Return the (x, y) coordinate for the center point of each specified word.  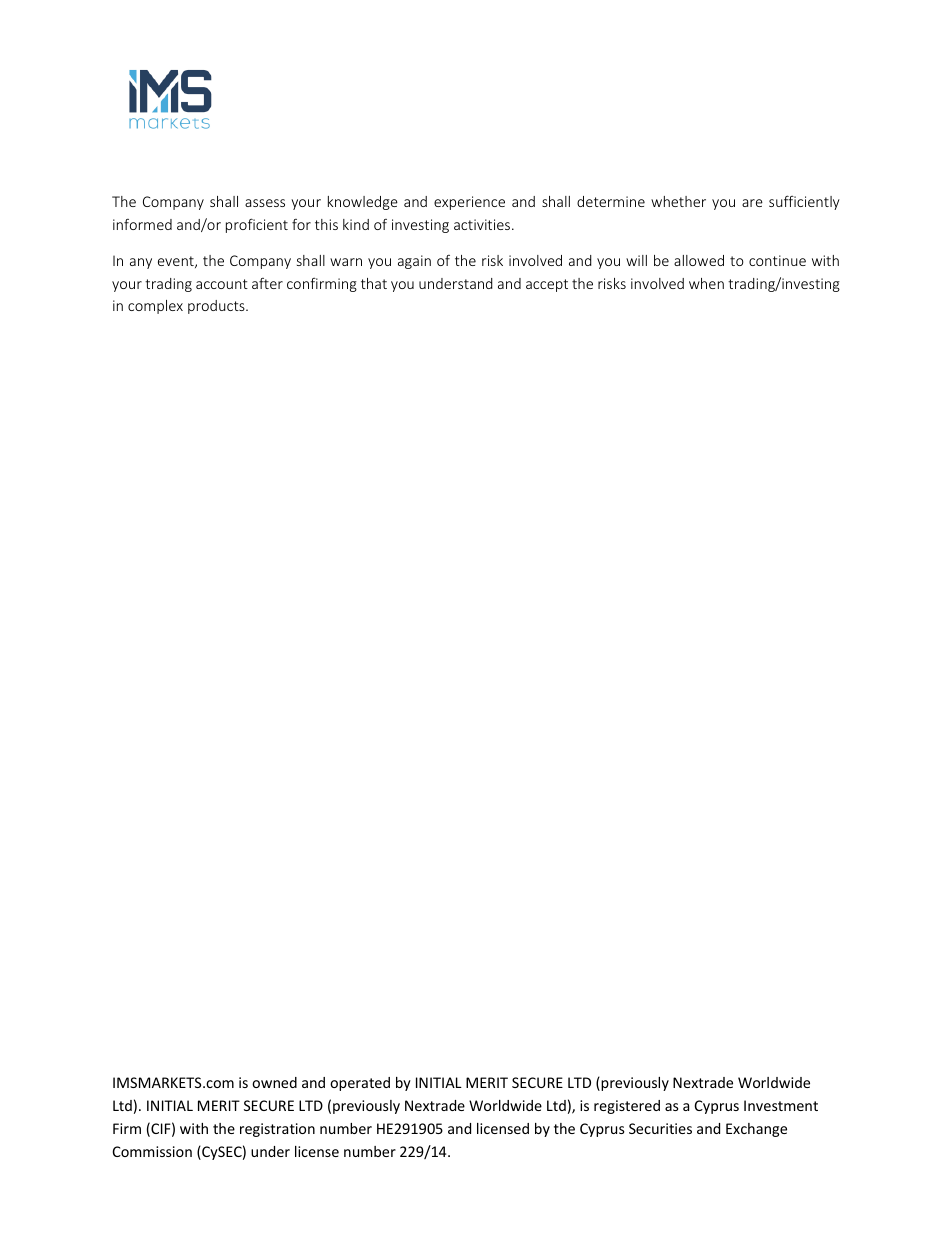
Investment (781, 1105)
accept (547, 285)
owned (274, 1082)
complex (155, 307)
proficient (257, 225)
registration (277, 1130)
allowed (699, 260)
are (752, 203)
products (217, 307)
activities (483, 224)
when (706, 283)
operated (360, 1084)
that (374, 283)
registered (627, 1107)
